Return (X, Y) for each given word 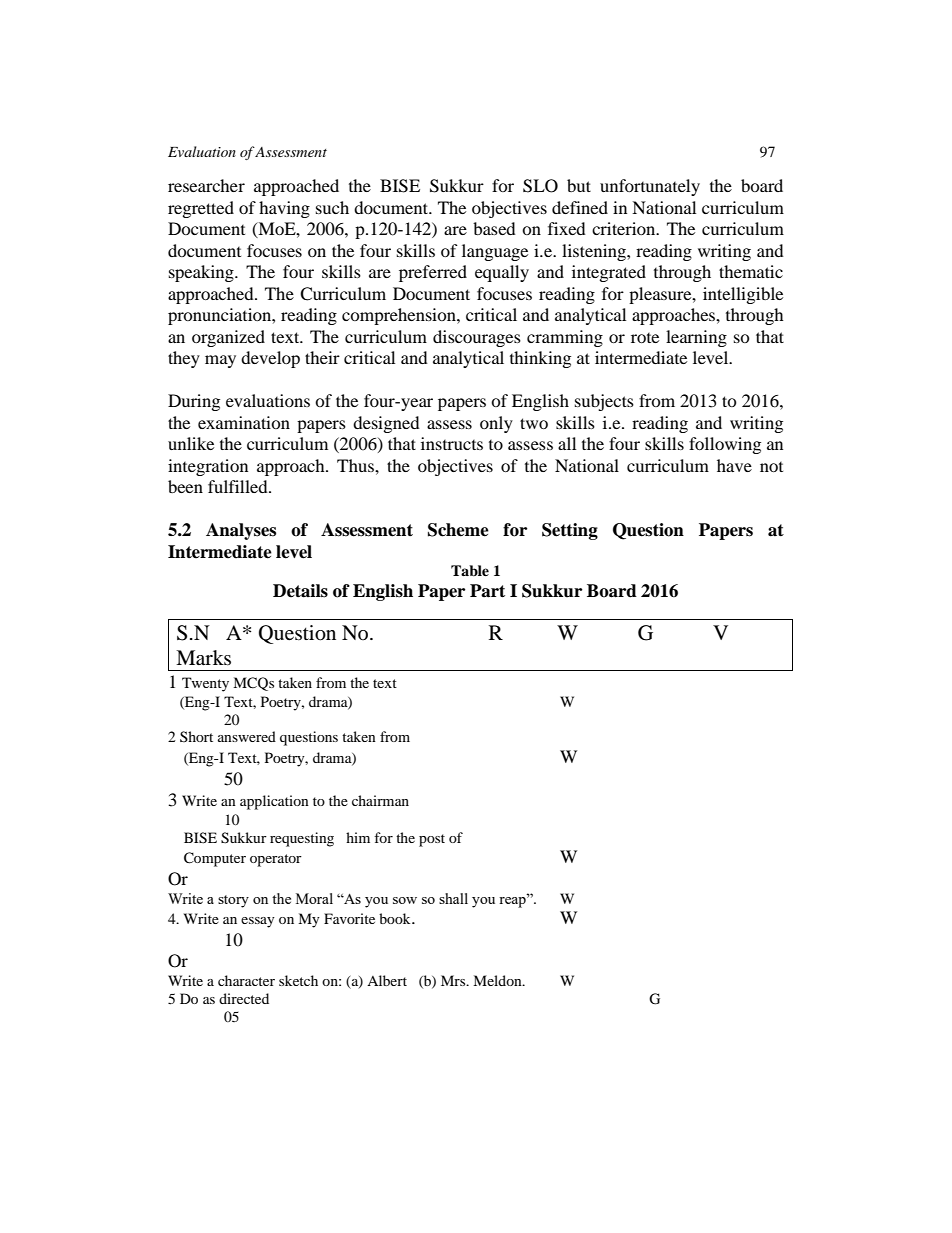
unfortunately (650, 187)
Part (487, 591)
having (284, 209)
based (494, 228)
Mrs (454, 980)
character (246, 980)
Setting (570, 531)
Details (300, 591)
